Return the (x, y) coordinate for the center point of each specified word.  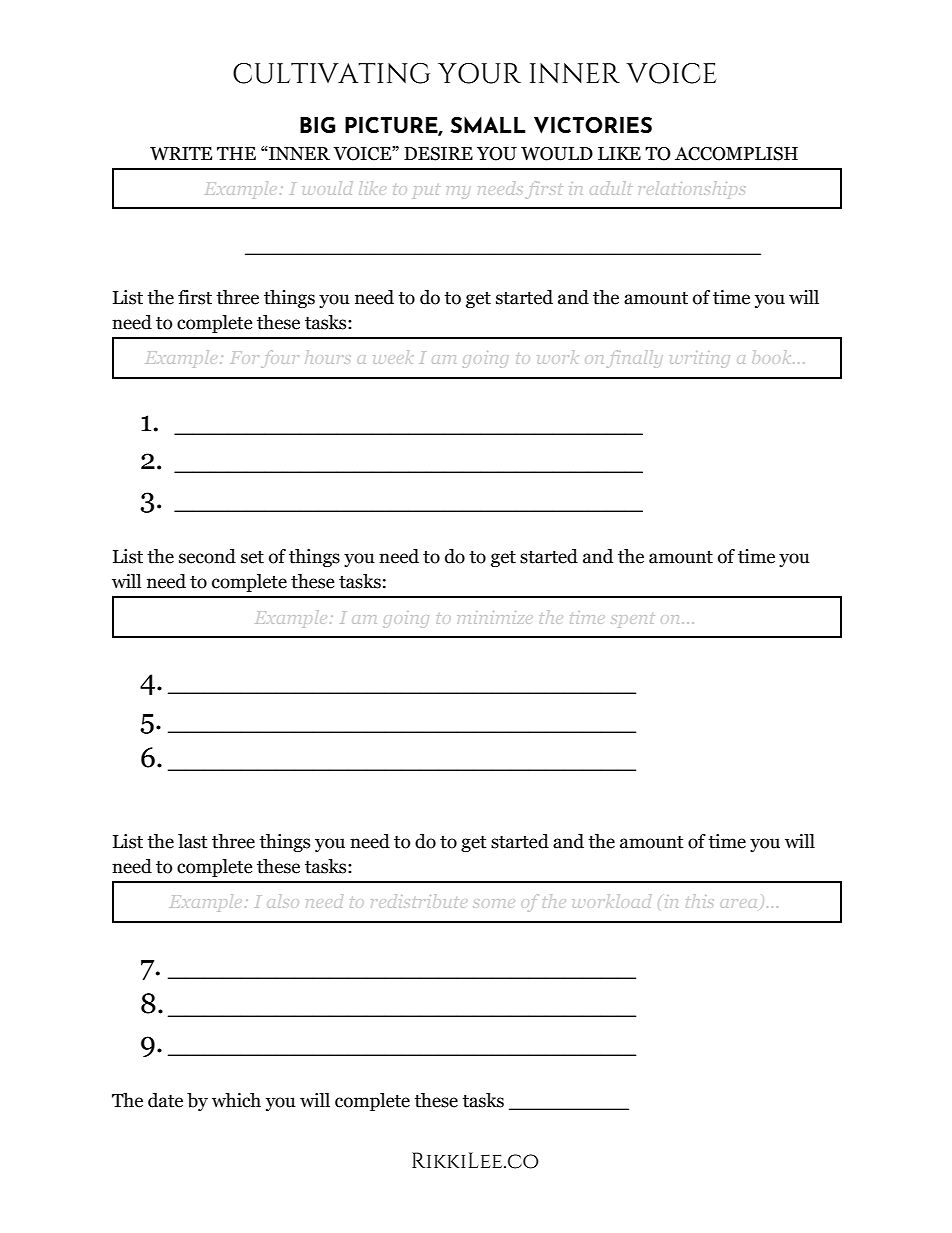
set (252, 557)
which (236, 1100)
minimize (493, 617)
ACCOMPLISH (736, 154)
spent (632, 621)
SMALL (488, 124)
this (699, 901)
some (494, 903)
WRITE (181, 154)
